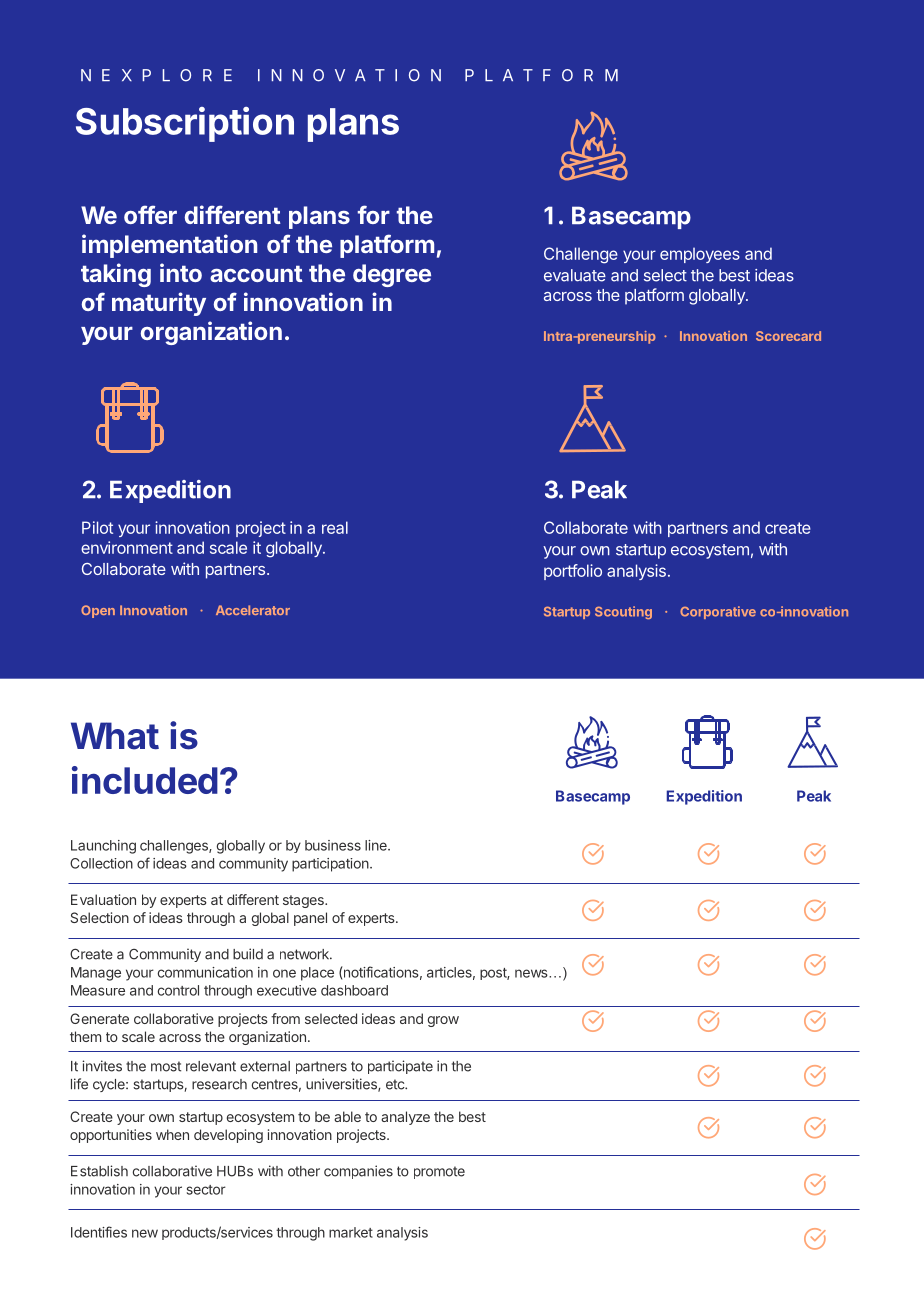 The height and width of the screenshot is (1297, 924). I want to click on line, so click(377, 845).
